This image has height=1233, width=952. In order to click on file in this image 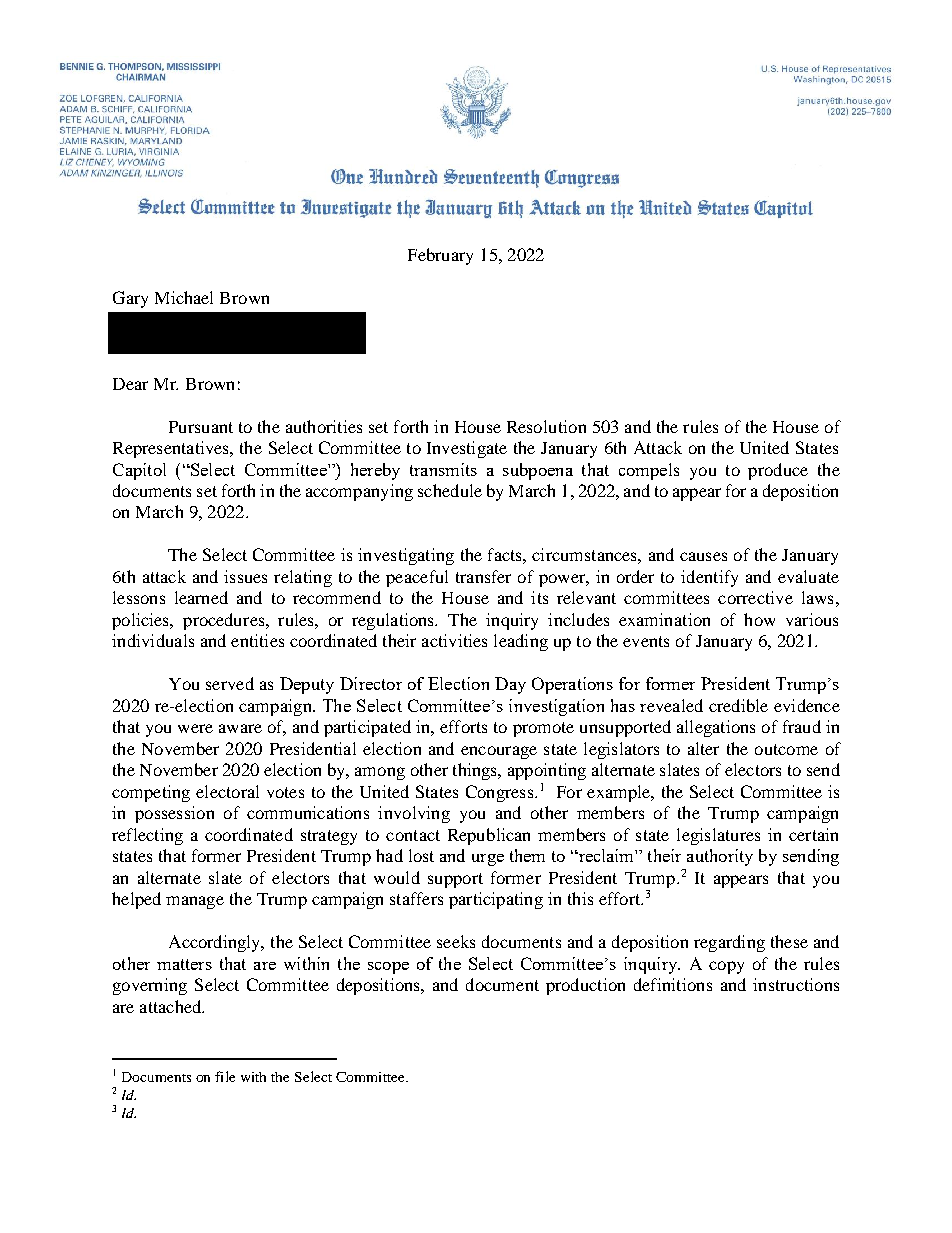, I will do `click(225, 1076)`.
